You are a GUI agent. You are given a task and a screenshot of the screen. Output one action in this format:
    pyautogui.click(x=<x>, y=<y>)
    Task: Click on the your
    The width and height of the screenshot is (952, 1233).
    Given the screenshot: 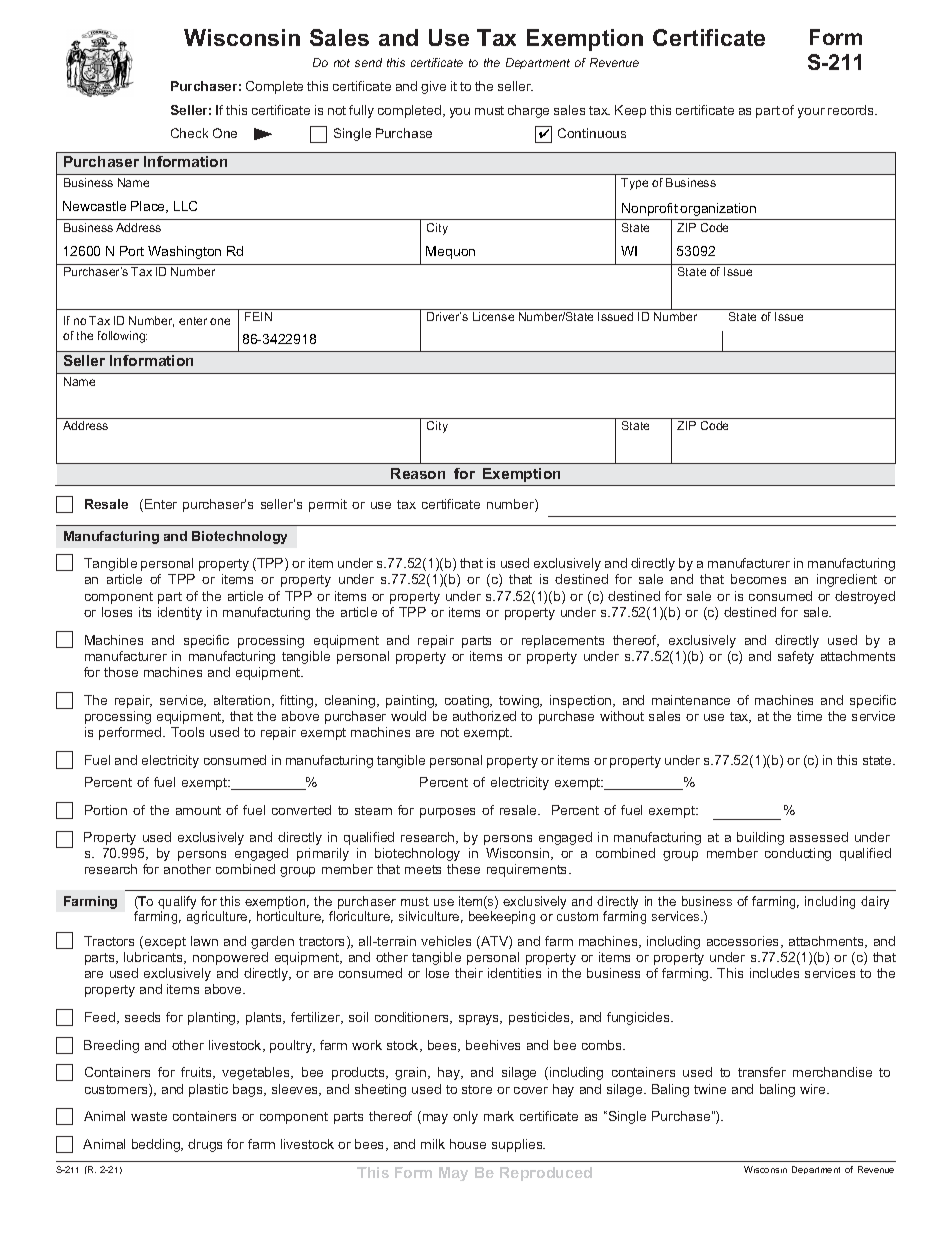 What is the action you would take?
    pyautogui.click(x=811, y=113)
